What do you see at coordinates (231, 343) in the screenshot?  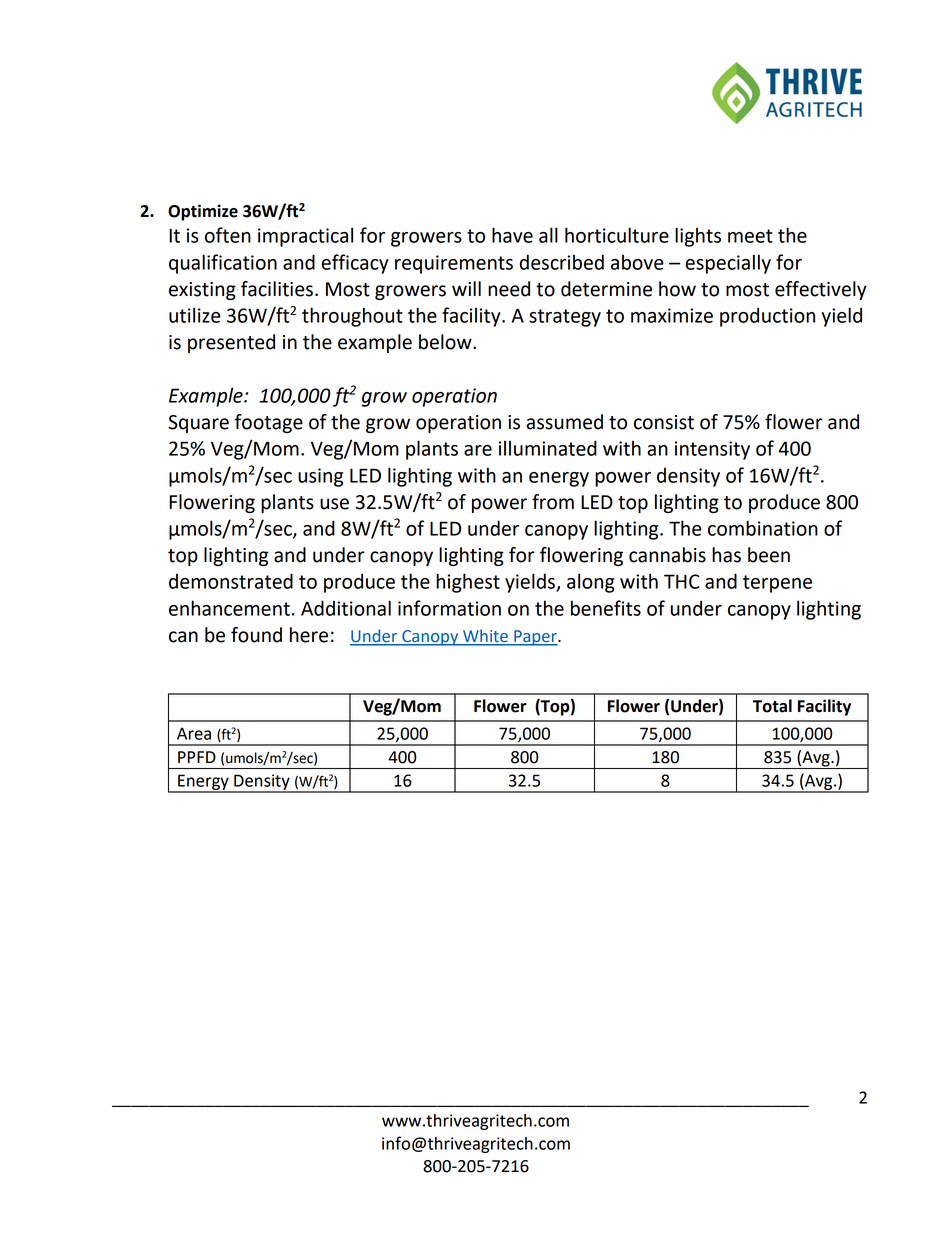 I see `presented` at bounding box center [231, 343].
